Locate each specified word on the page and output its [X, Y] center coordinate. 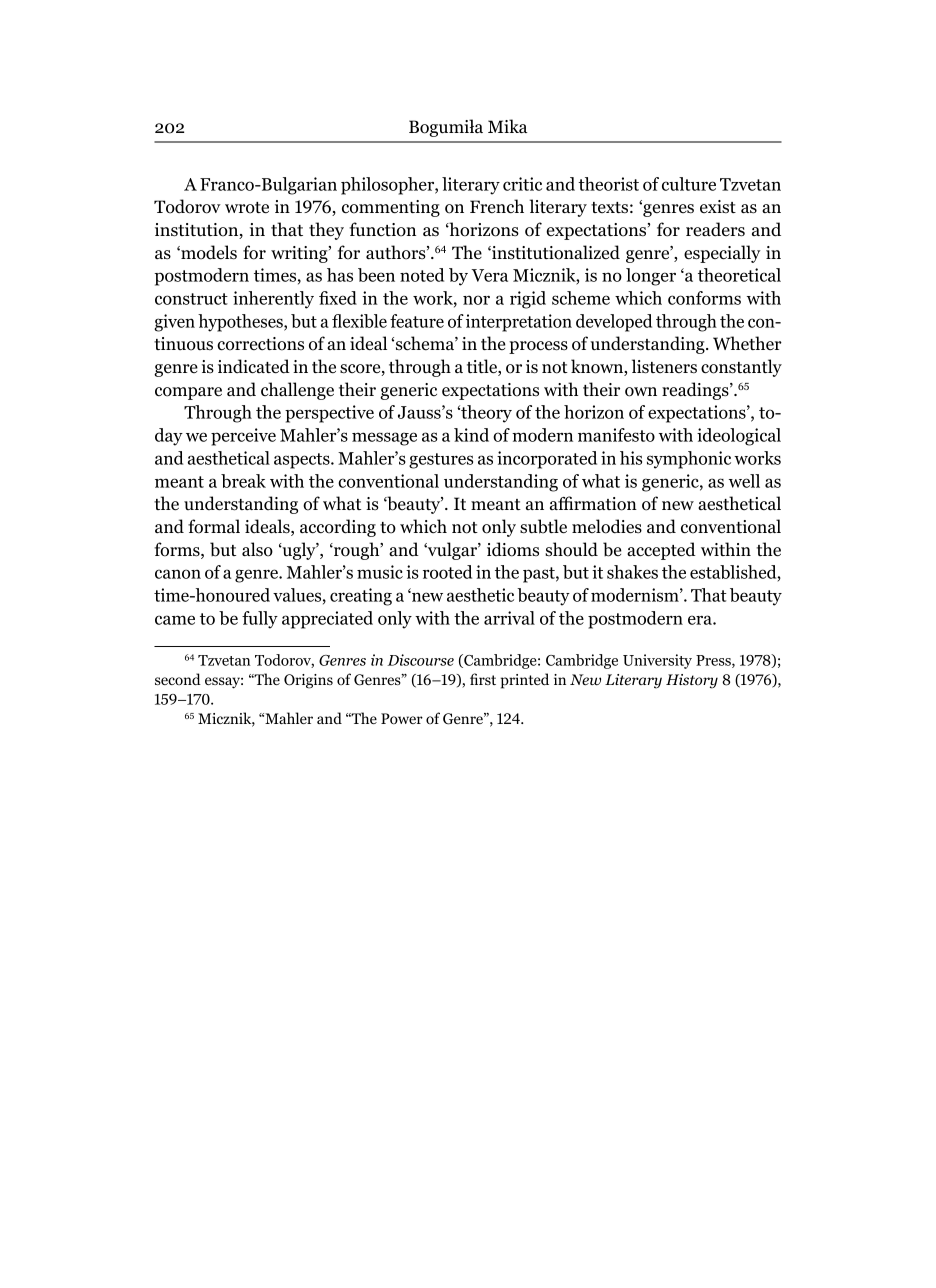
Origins [308, 681]
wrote [247, 208]
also [257, 549]
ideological [739, 437]
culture [689, 184]
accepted [661, 551]
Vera [489, 275]
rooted [447, 572]
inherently [273, 300]
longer [651, 277]
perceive [243, 437]
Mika [508, 126]
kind [471, 435]
